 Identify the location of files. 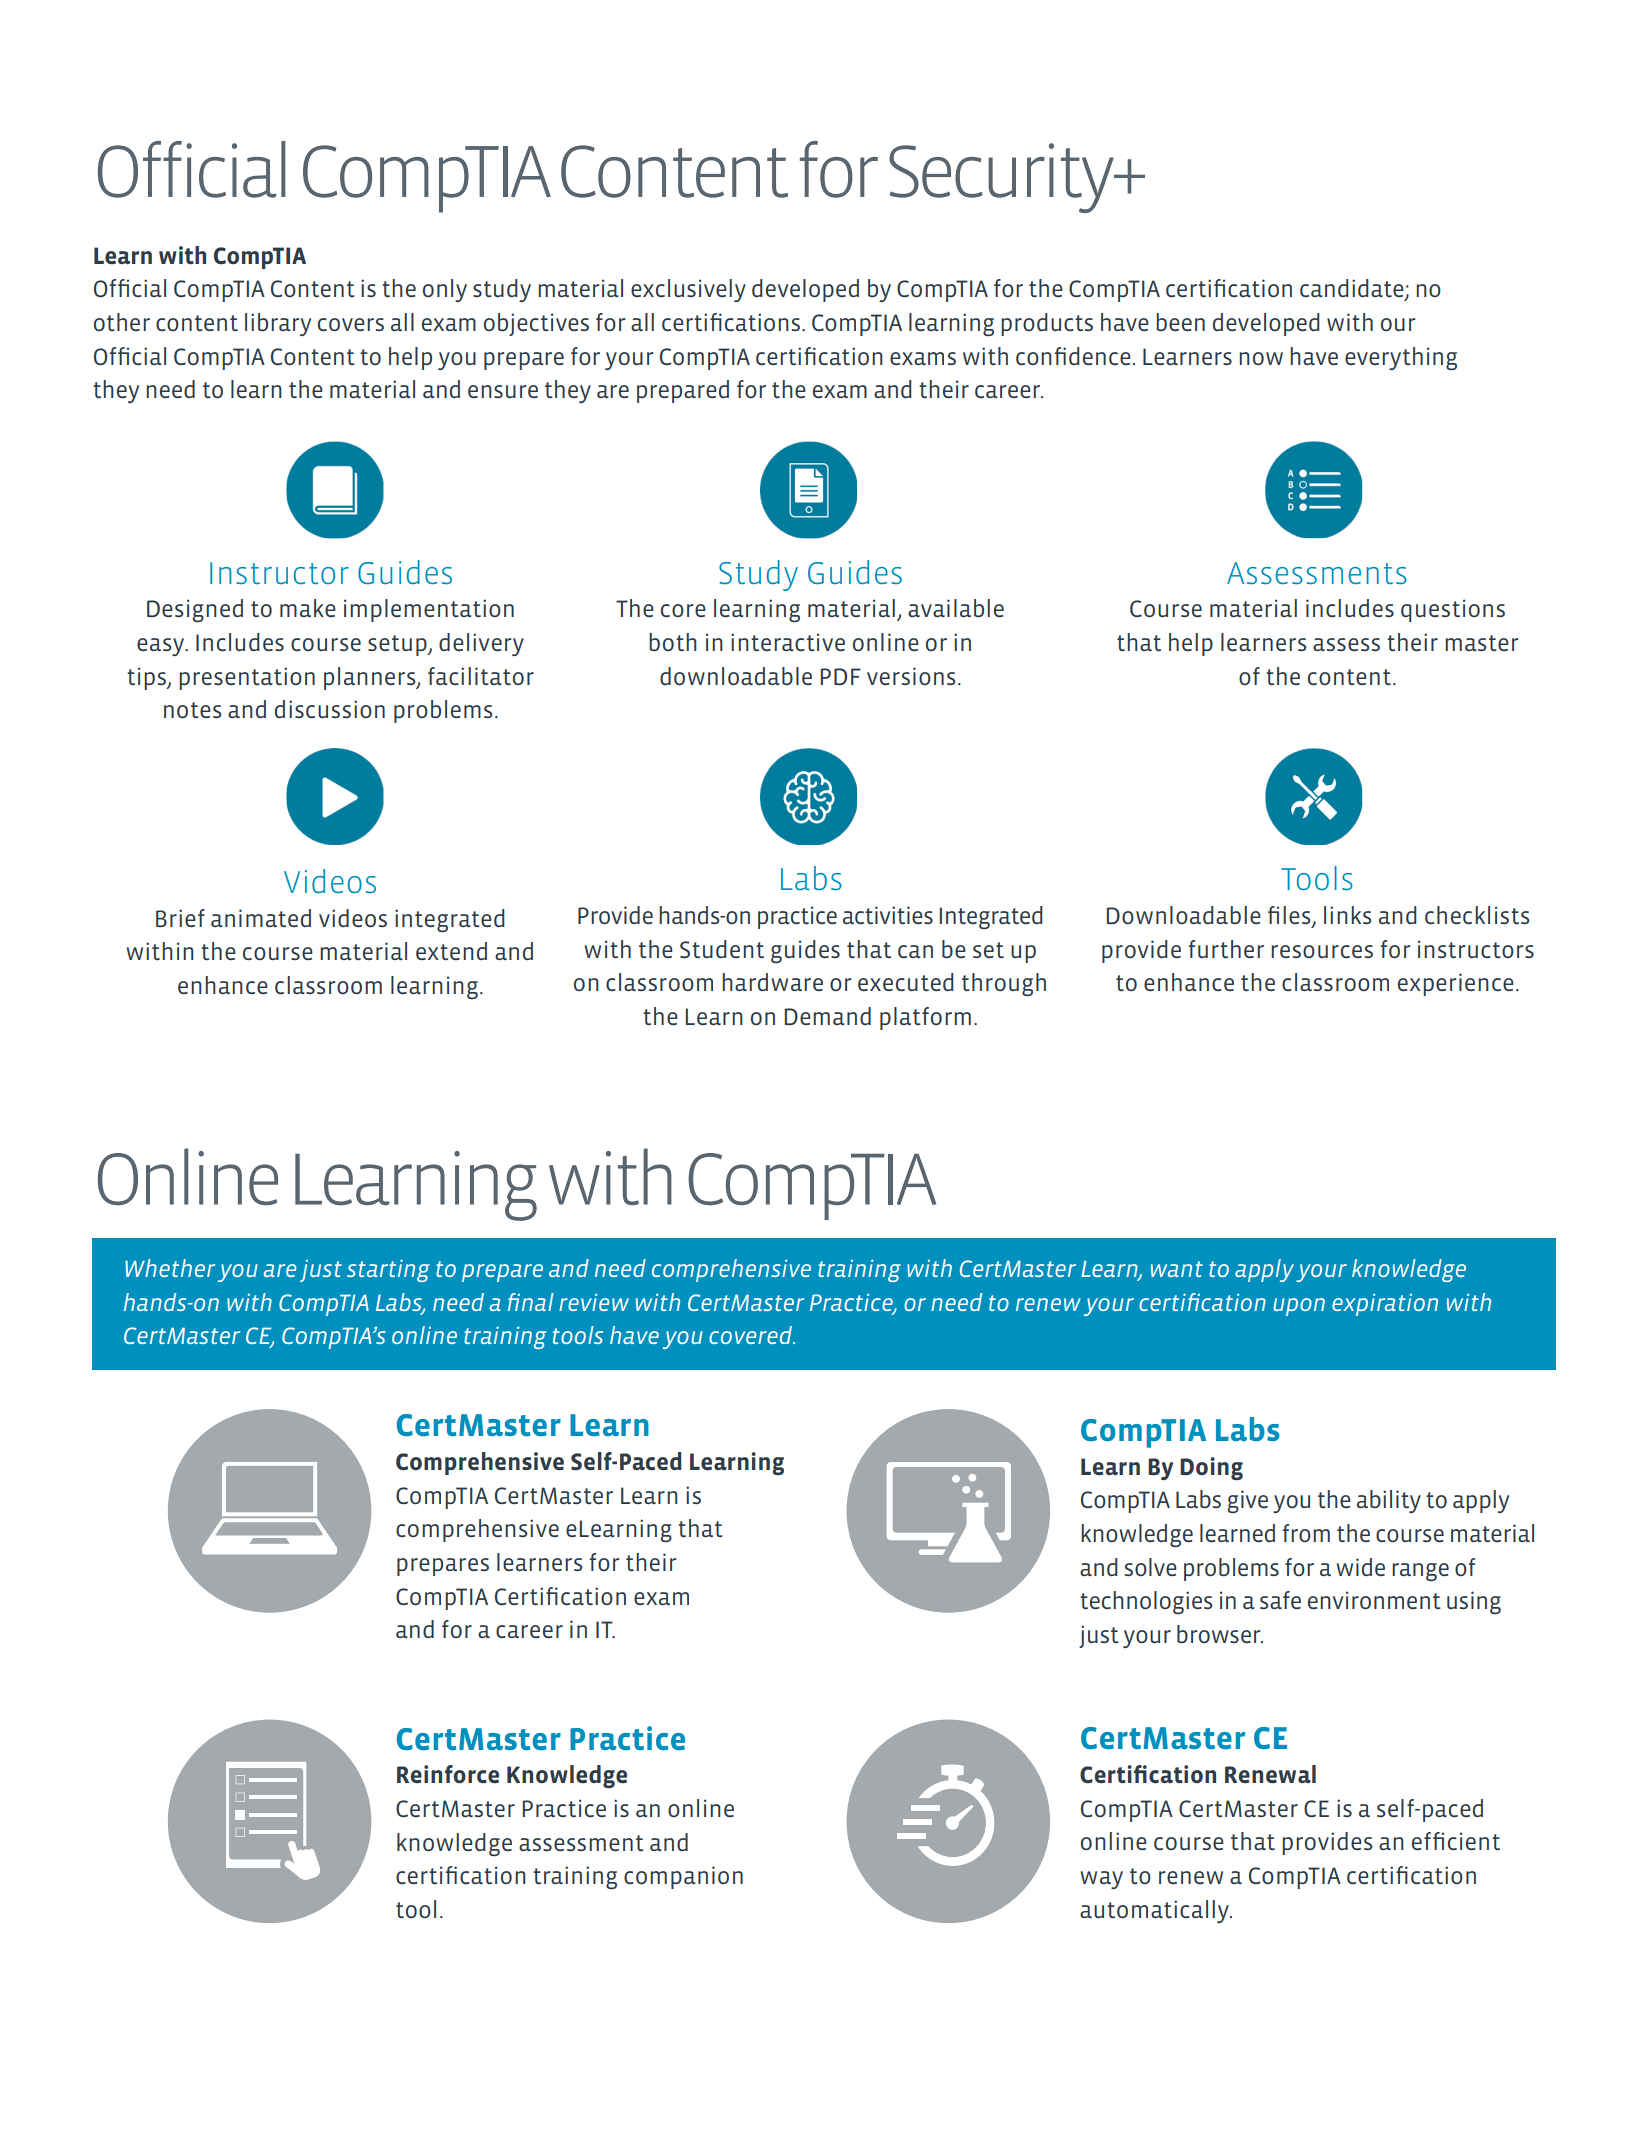
(1290, 916).
